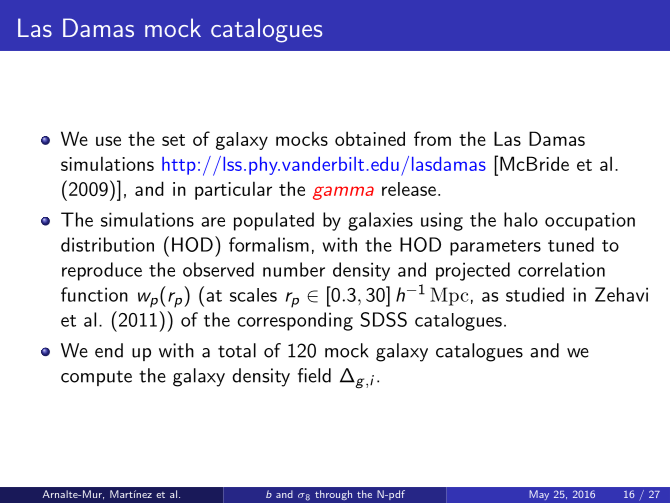 The width and height of the screenshot is (670, 503). What do you see at coordinates (96, 378) in the screenshot?
I see `compute` at bounding box center [96, 378].
